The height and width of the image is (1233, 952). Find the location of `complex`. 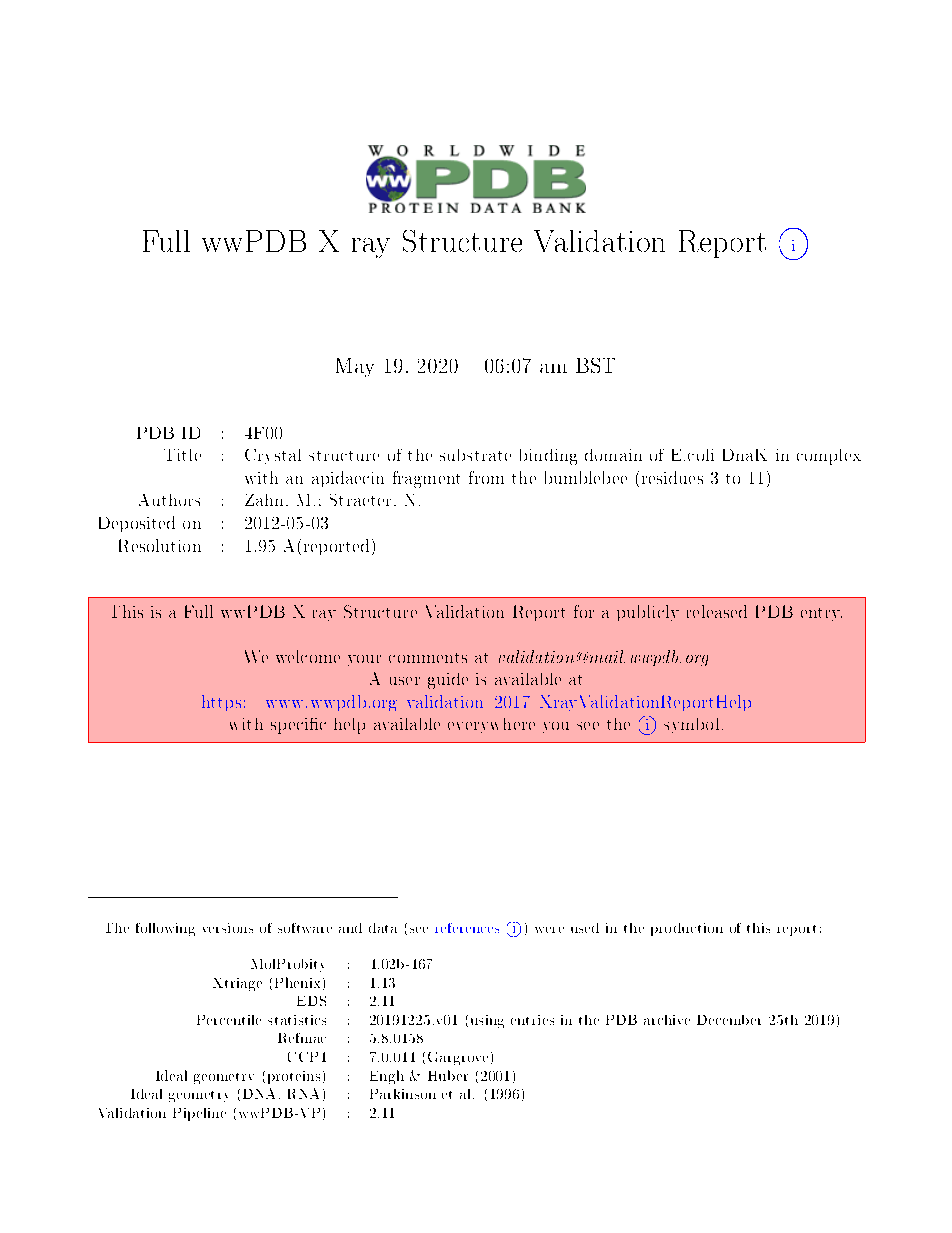

complex is located at coordinates (829, 457).
